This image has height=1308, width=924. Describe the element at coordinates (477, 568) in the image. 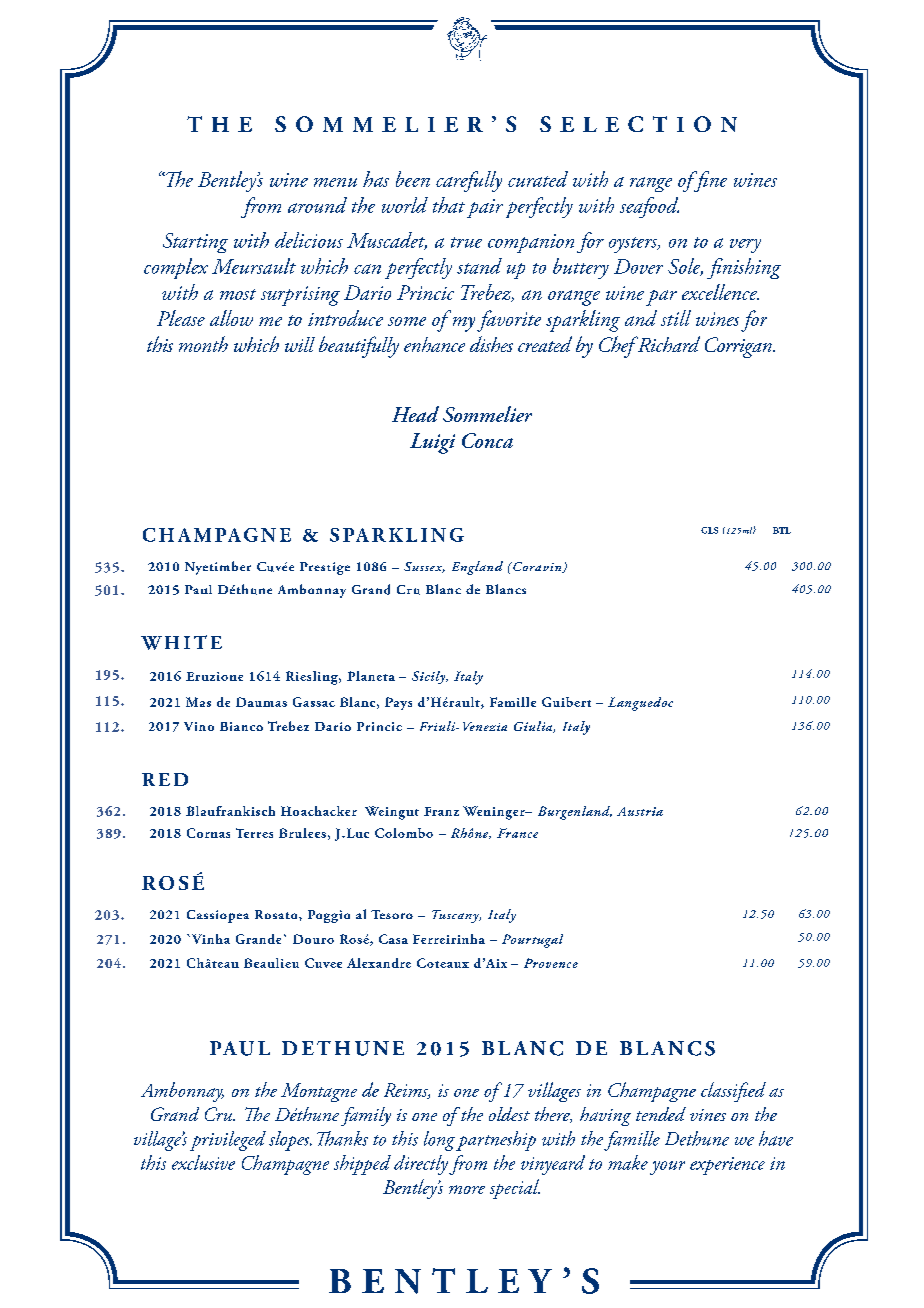

I see `England` at that location.
